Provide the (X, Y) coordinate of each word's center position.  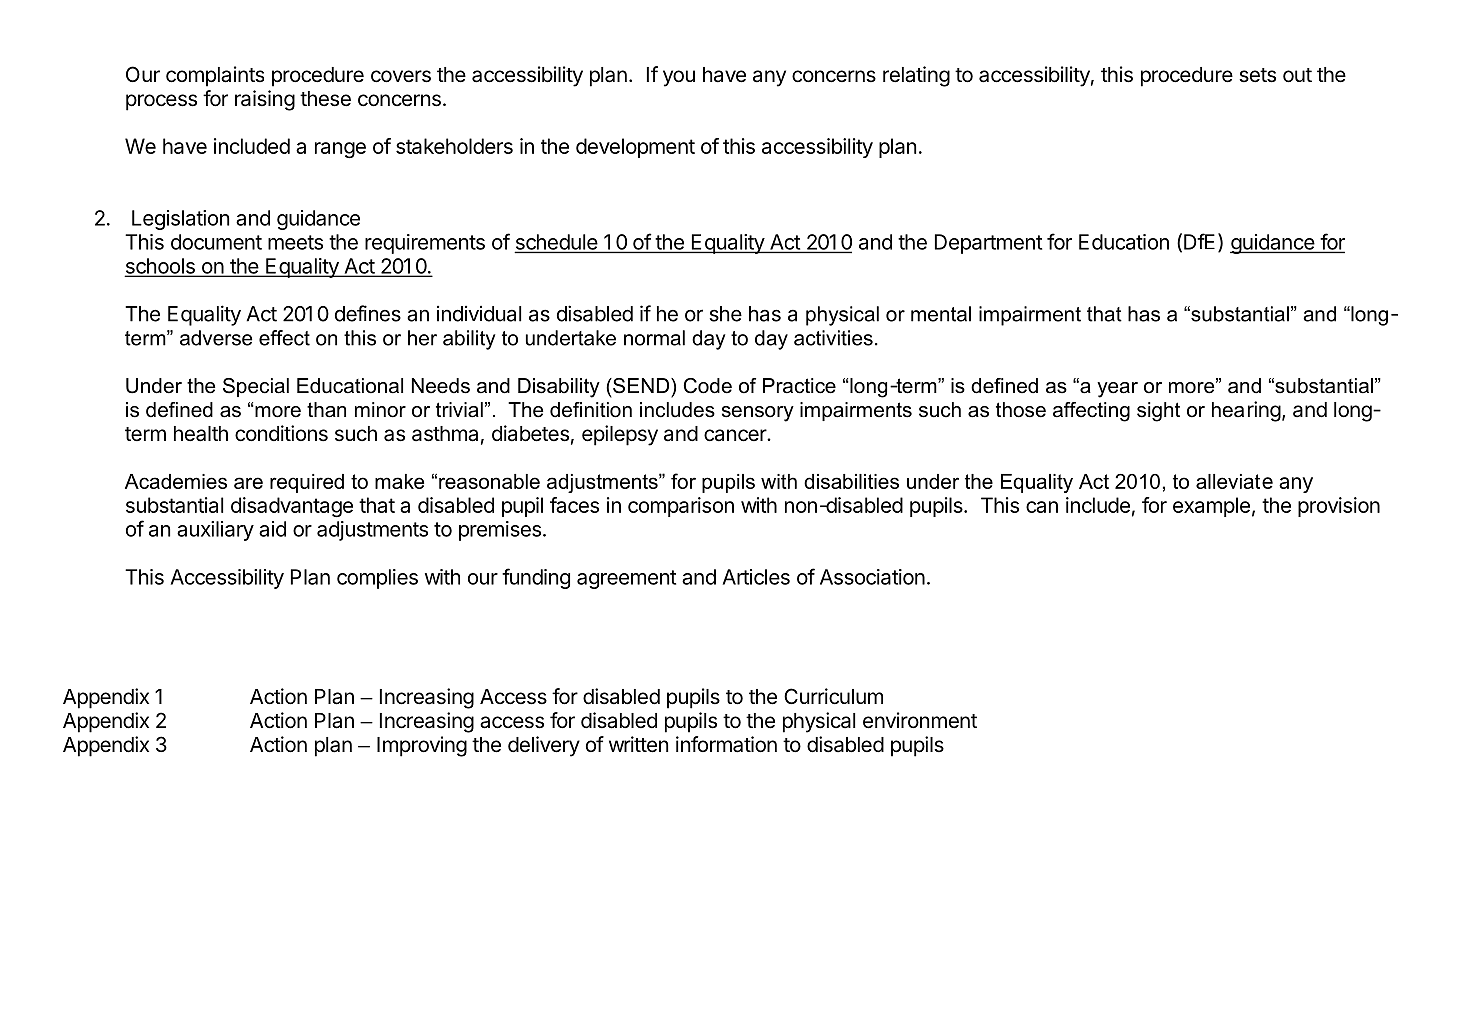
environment (920, 720)
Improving (422, 746)
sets (1257, 75)
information (726, 744)
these (325, 99)
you (679, 78)
